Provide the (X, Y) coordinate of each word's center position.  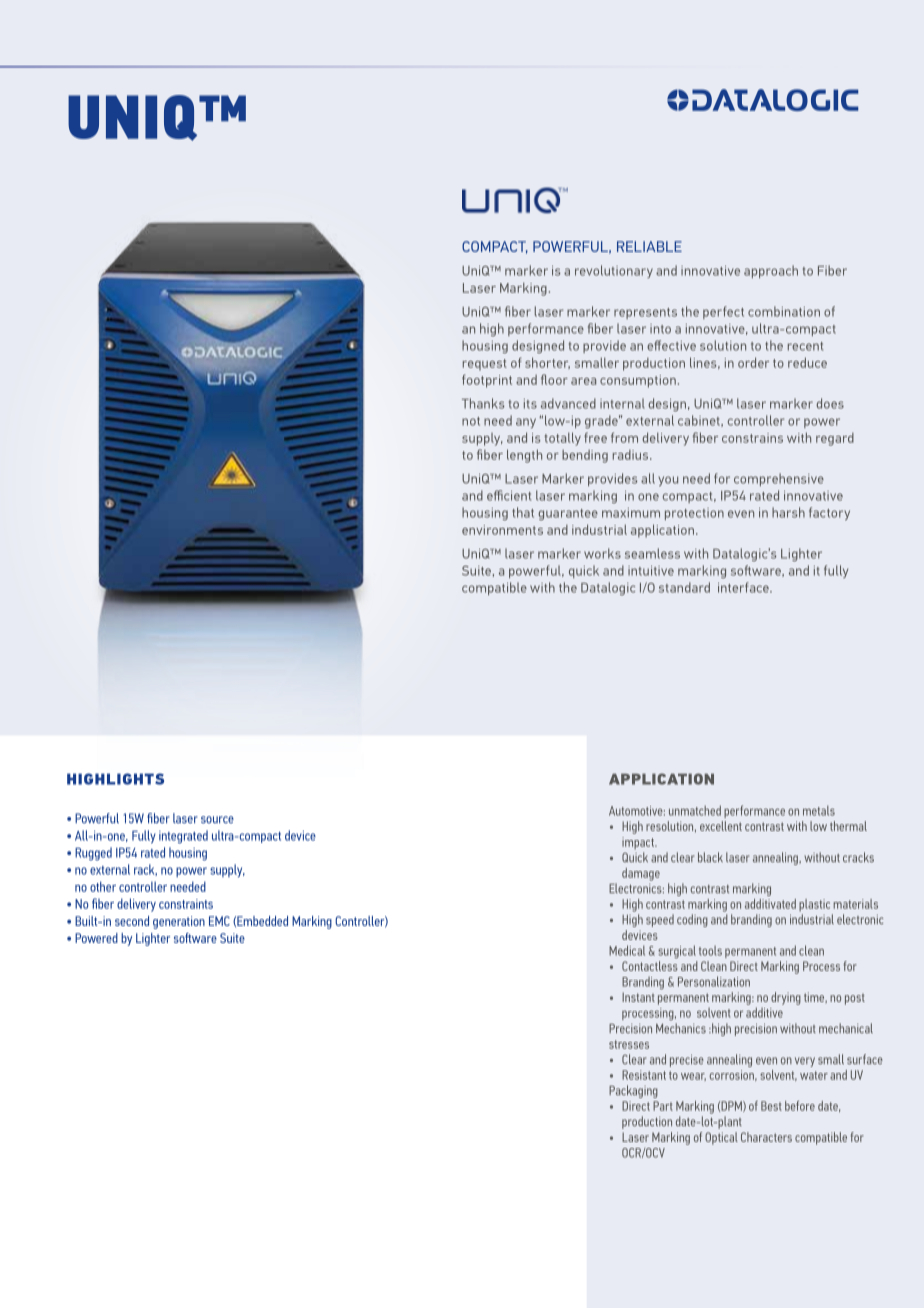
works (602, 553)
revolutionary (614, 271)
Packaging (633, 1091)
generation (179, 922)
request (485, 365)
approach (771, 271)
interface (744, 587)
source (217, 820)
